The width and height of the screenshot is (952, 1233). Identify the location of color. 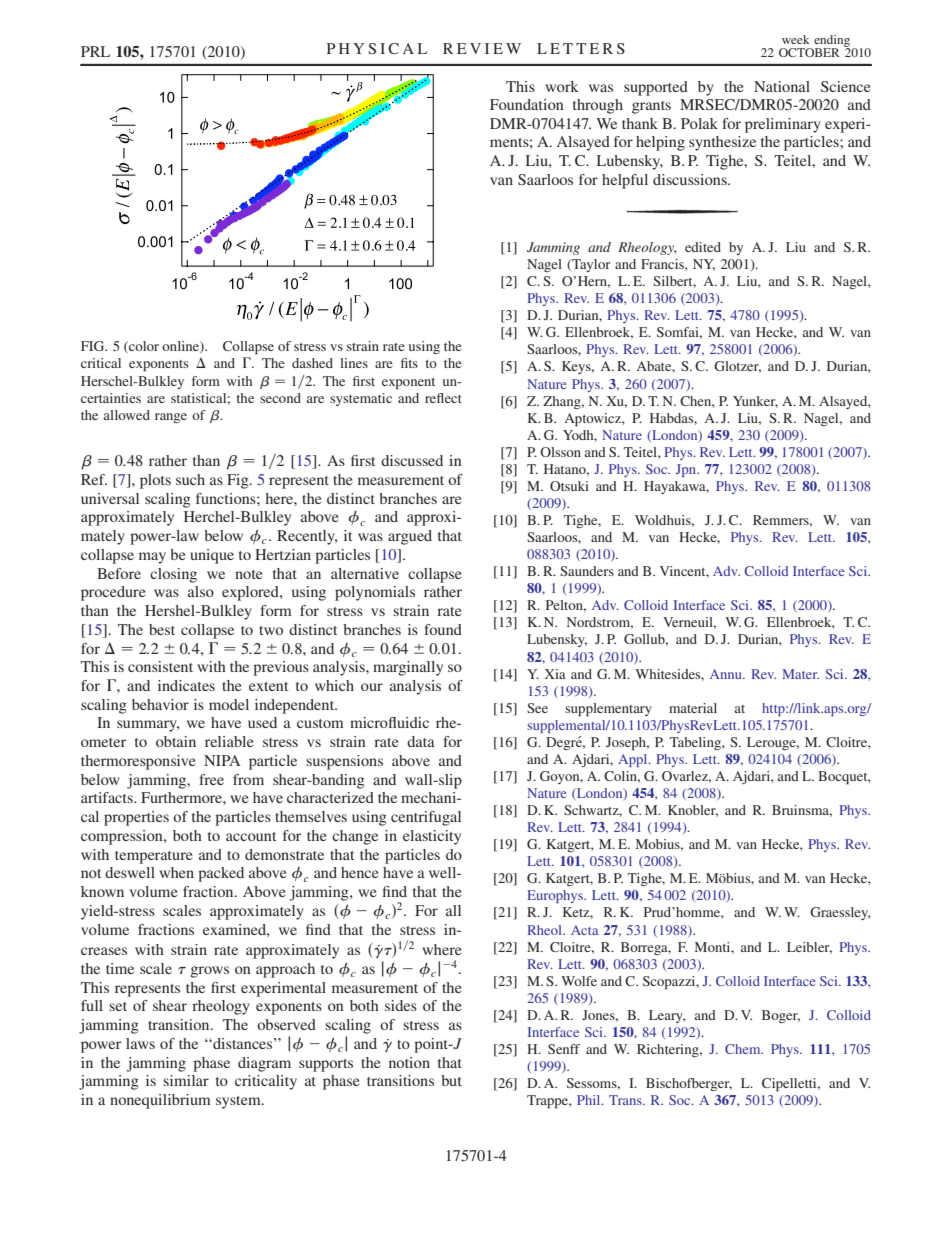
(143, 347).
